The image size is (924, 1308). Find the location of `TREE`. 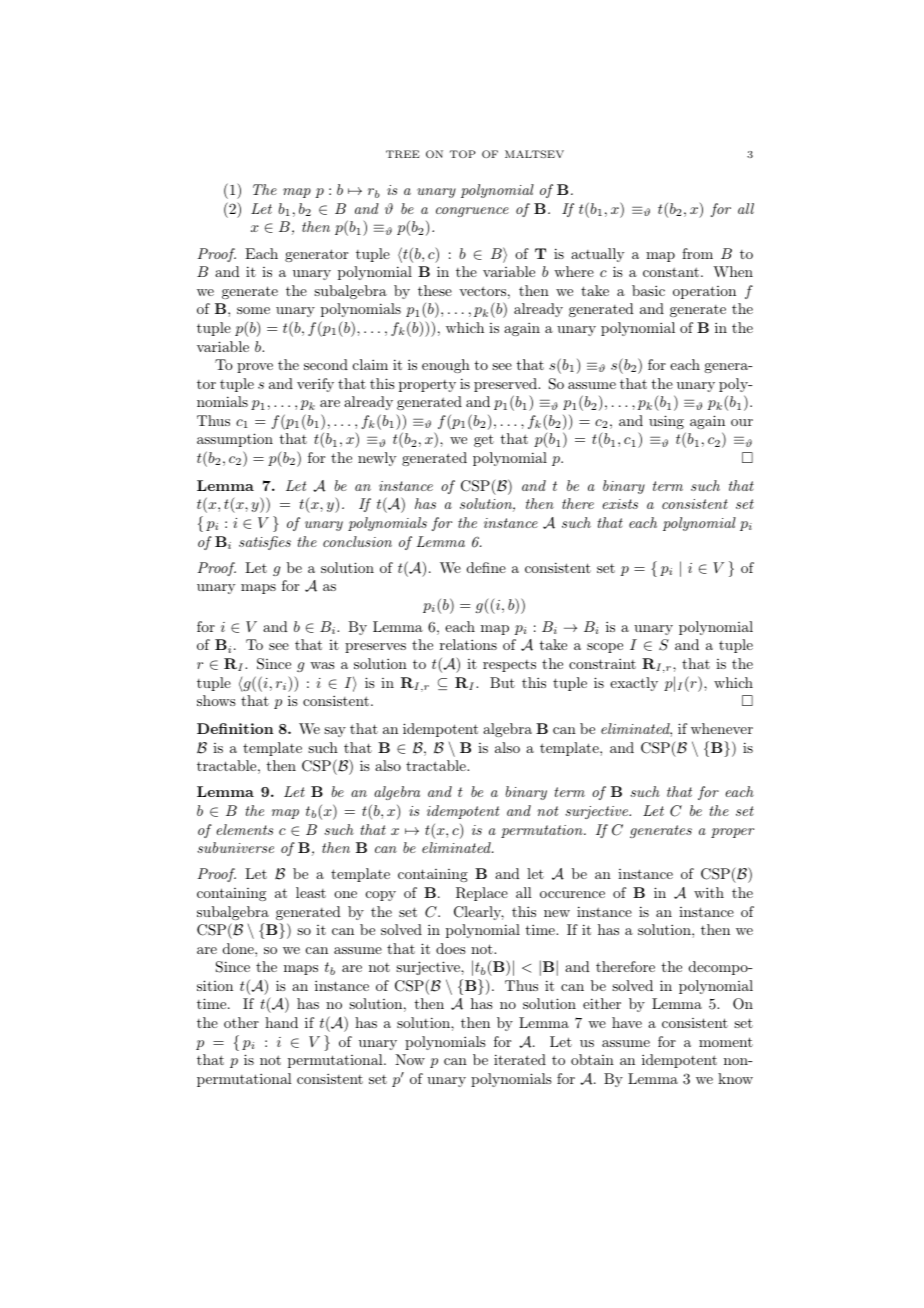

TREE is located at coordinates (403, 154).
